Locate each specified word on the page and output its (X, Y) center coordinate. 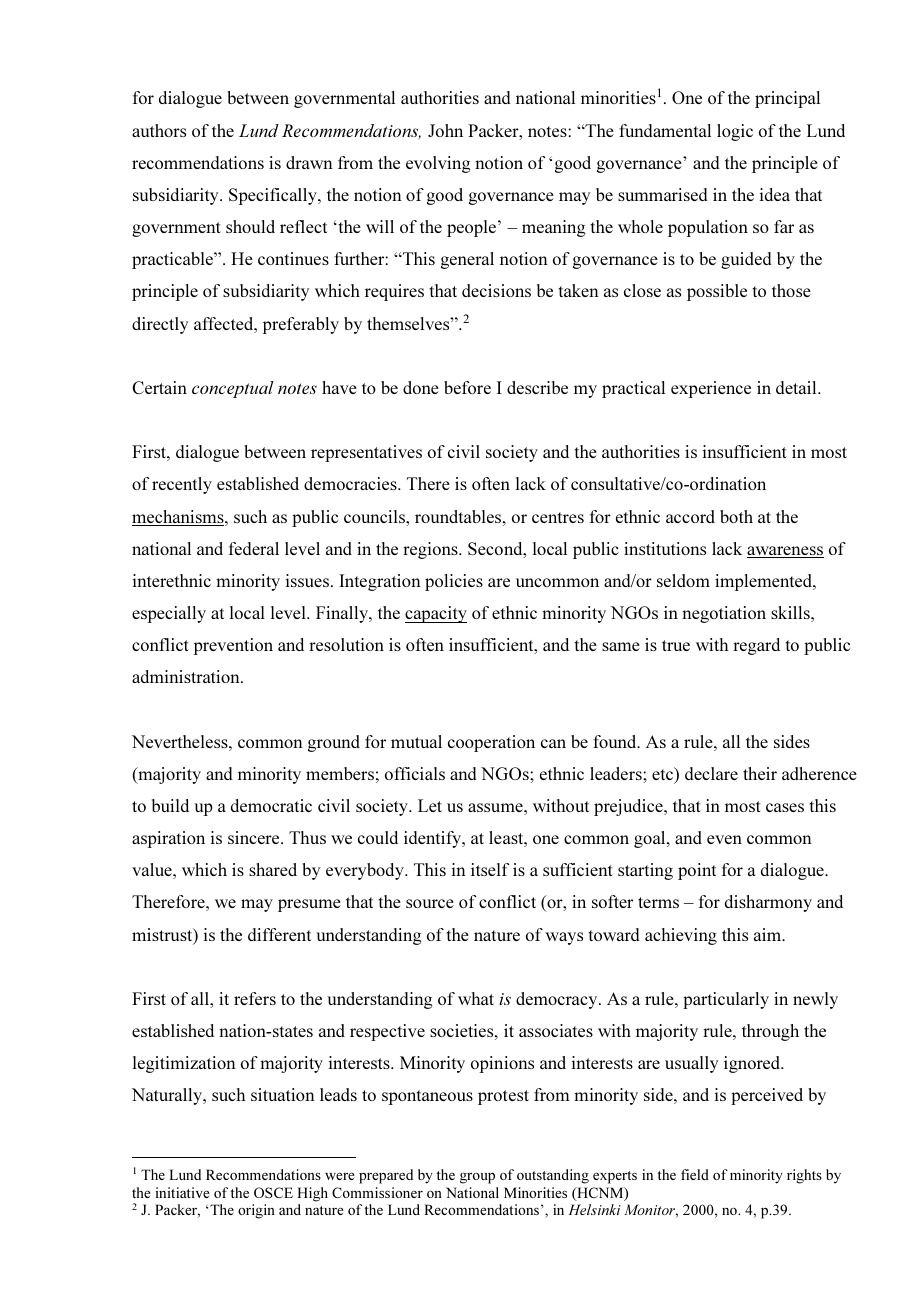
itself (490, 869)
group (477, 1178)
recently (182, 485)
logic (735, 132)
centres (558, 517)
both (736, 516)
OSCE (273, 1192)
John (445, 130)
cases (785, 807)
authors (159, 130)
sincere (255, 837)
